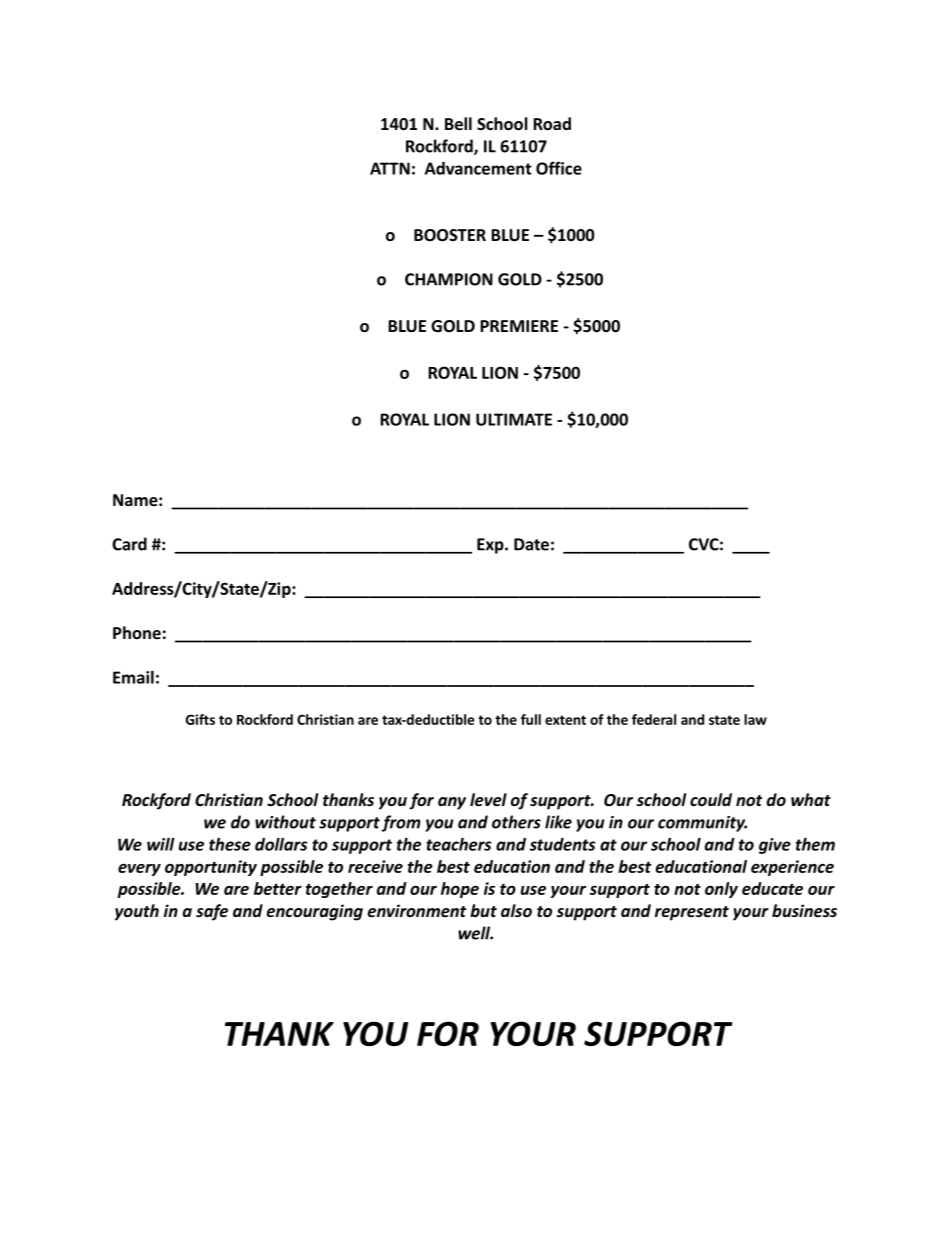 This screenshot has width=952, height=1233. I want to click on Office, so click(559, 168).
